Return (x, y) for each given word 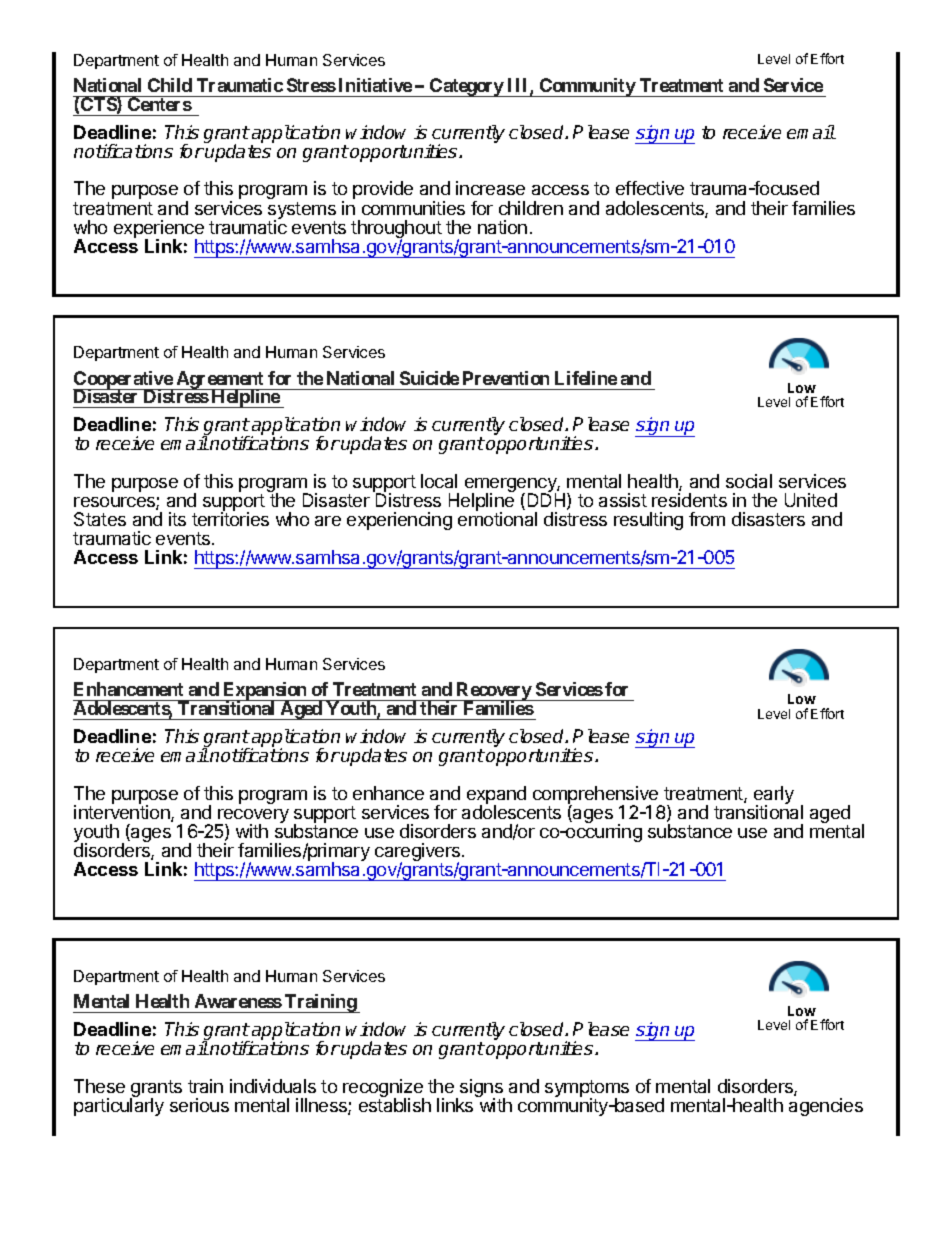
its (177, 519)
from (707, 519)
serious (199, 1105)
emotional (497, 519)
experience (159, 230)
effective (650, 188)
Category (466, 87)
